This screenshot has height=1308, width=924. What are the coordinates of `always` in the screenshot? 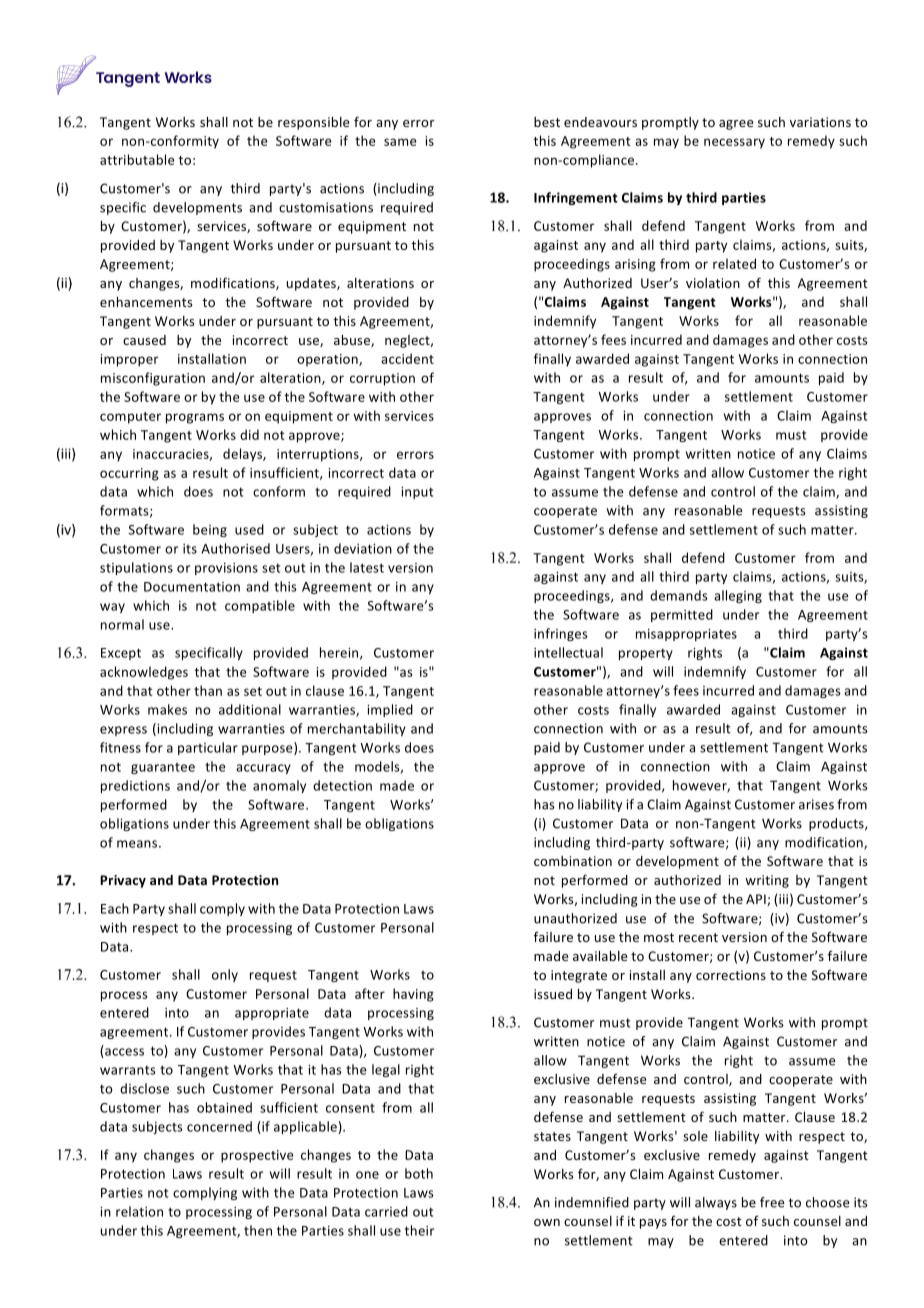 It's located at (716, 1203).
